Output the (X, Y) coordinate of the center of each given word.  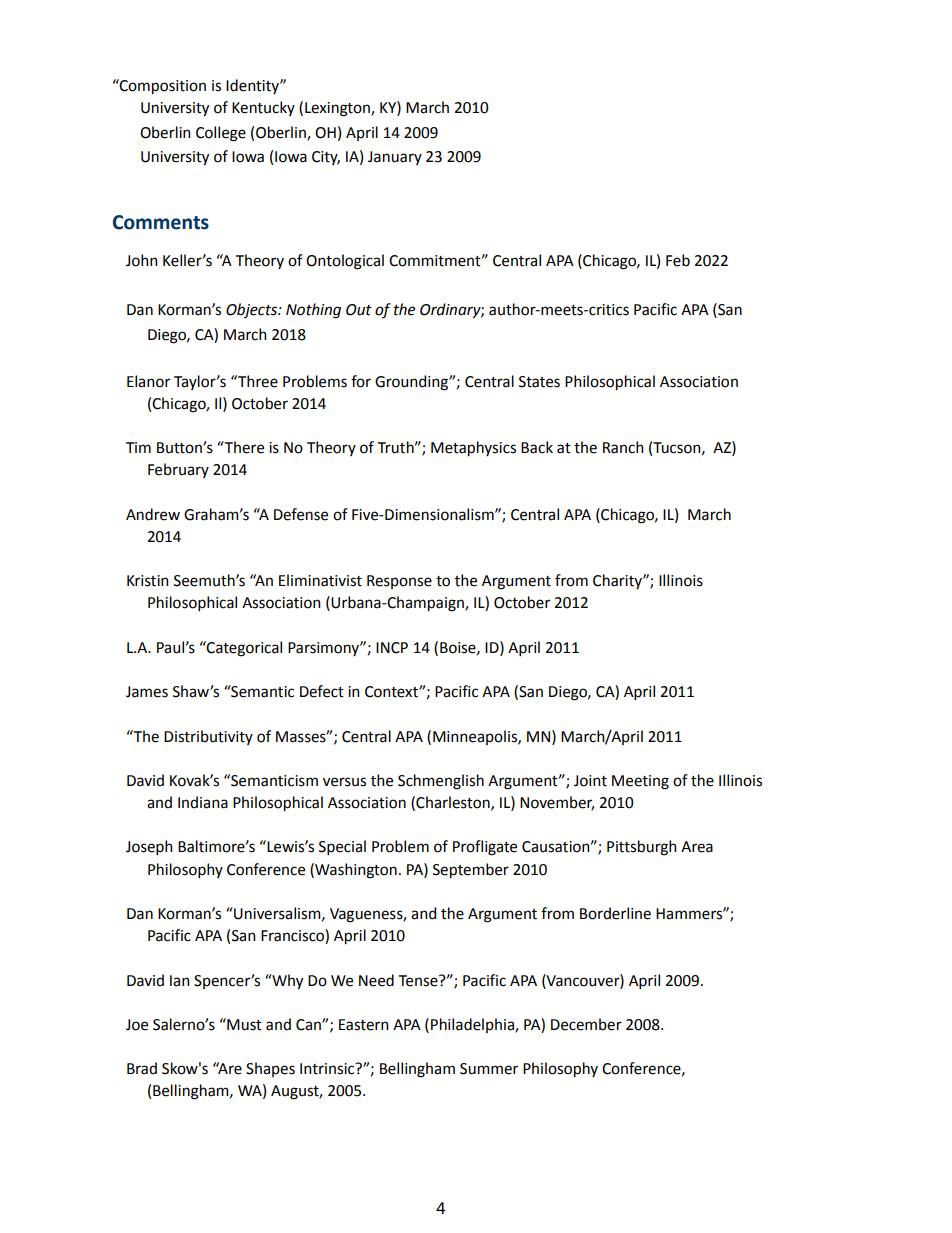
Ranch (623, 447)
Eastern (364, 1025)
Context (392, 692)
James (147, 692)
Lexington (338, 109)
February (178, 470)
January (395, 158)
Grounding (412, 383)
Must (243, 1024)
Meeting (640, 782)
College (221, 134)
